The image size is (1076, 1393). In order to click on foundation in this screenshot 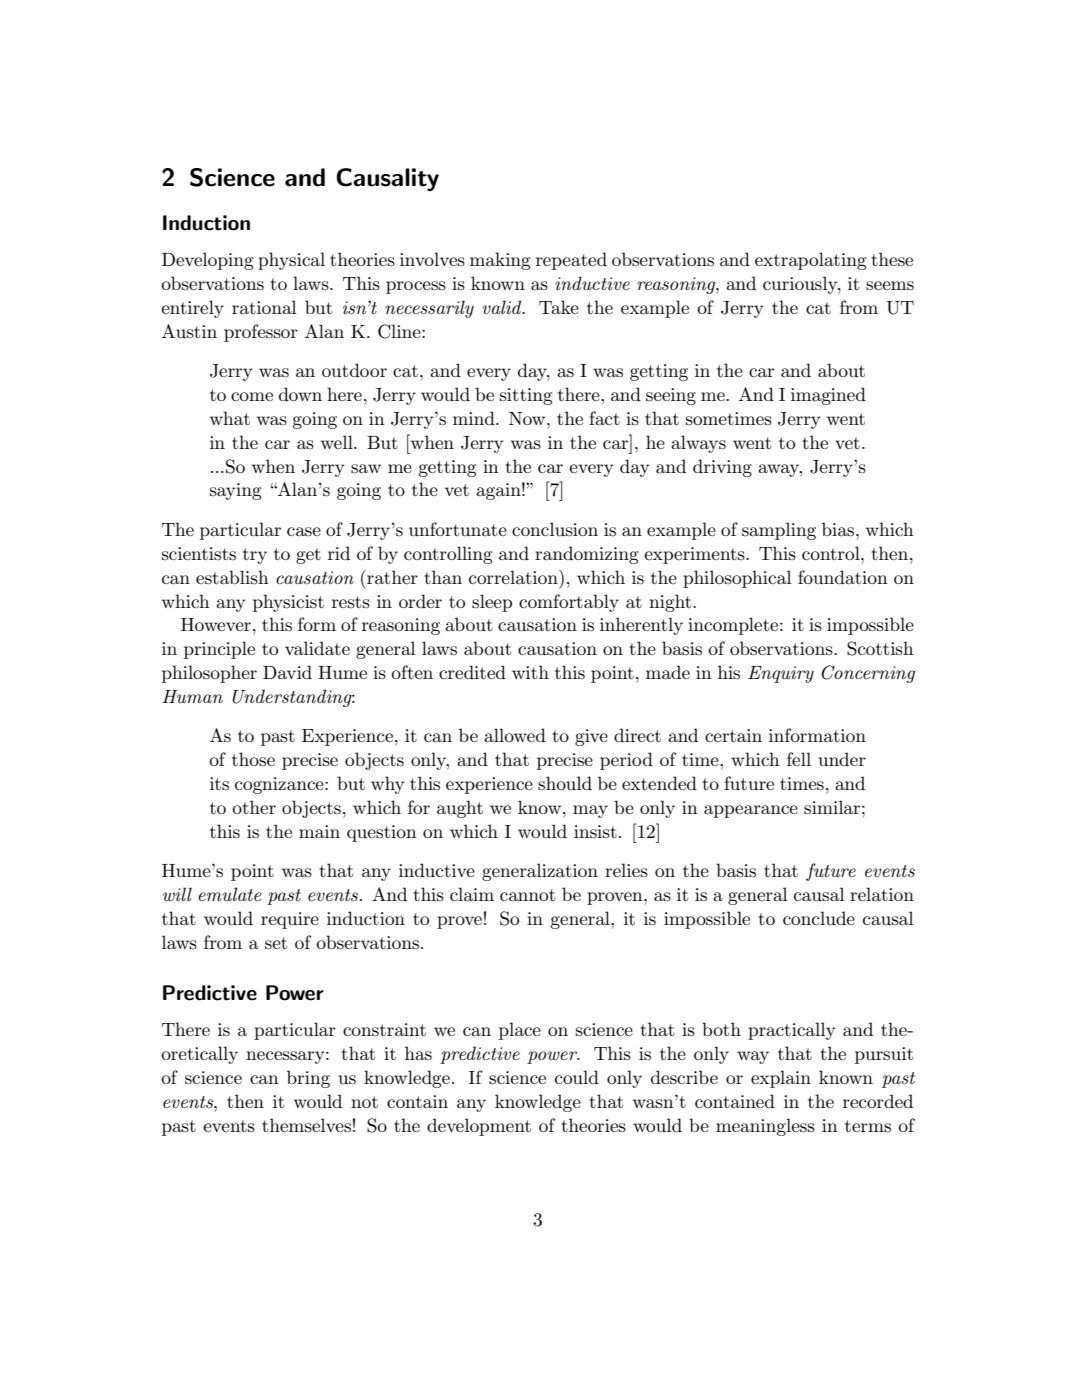, I will do `click(843, 577)`.
